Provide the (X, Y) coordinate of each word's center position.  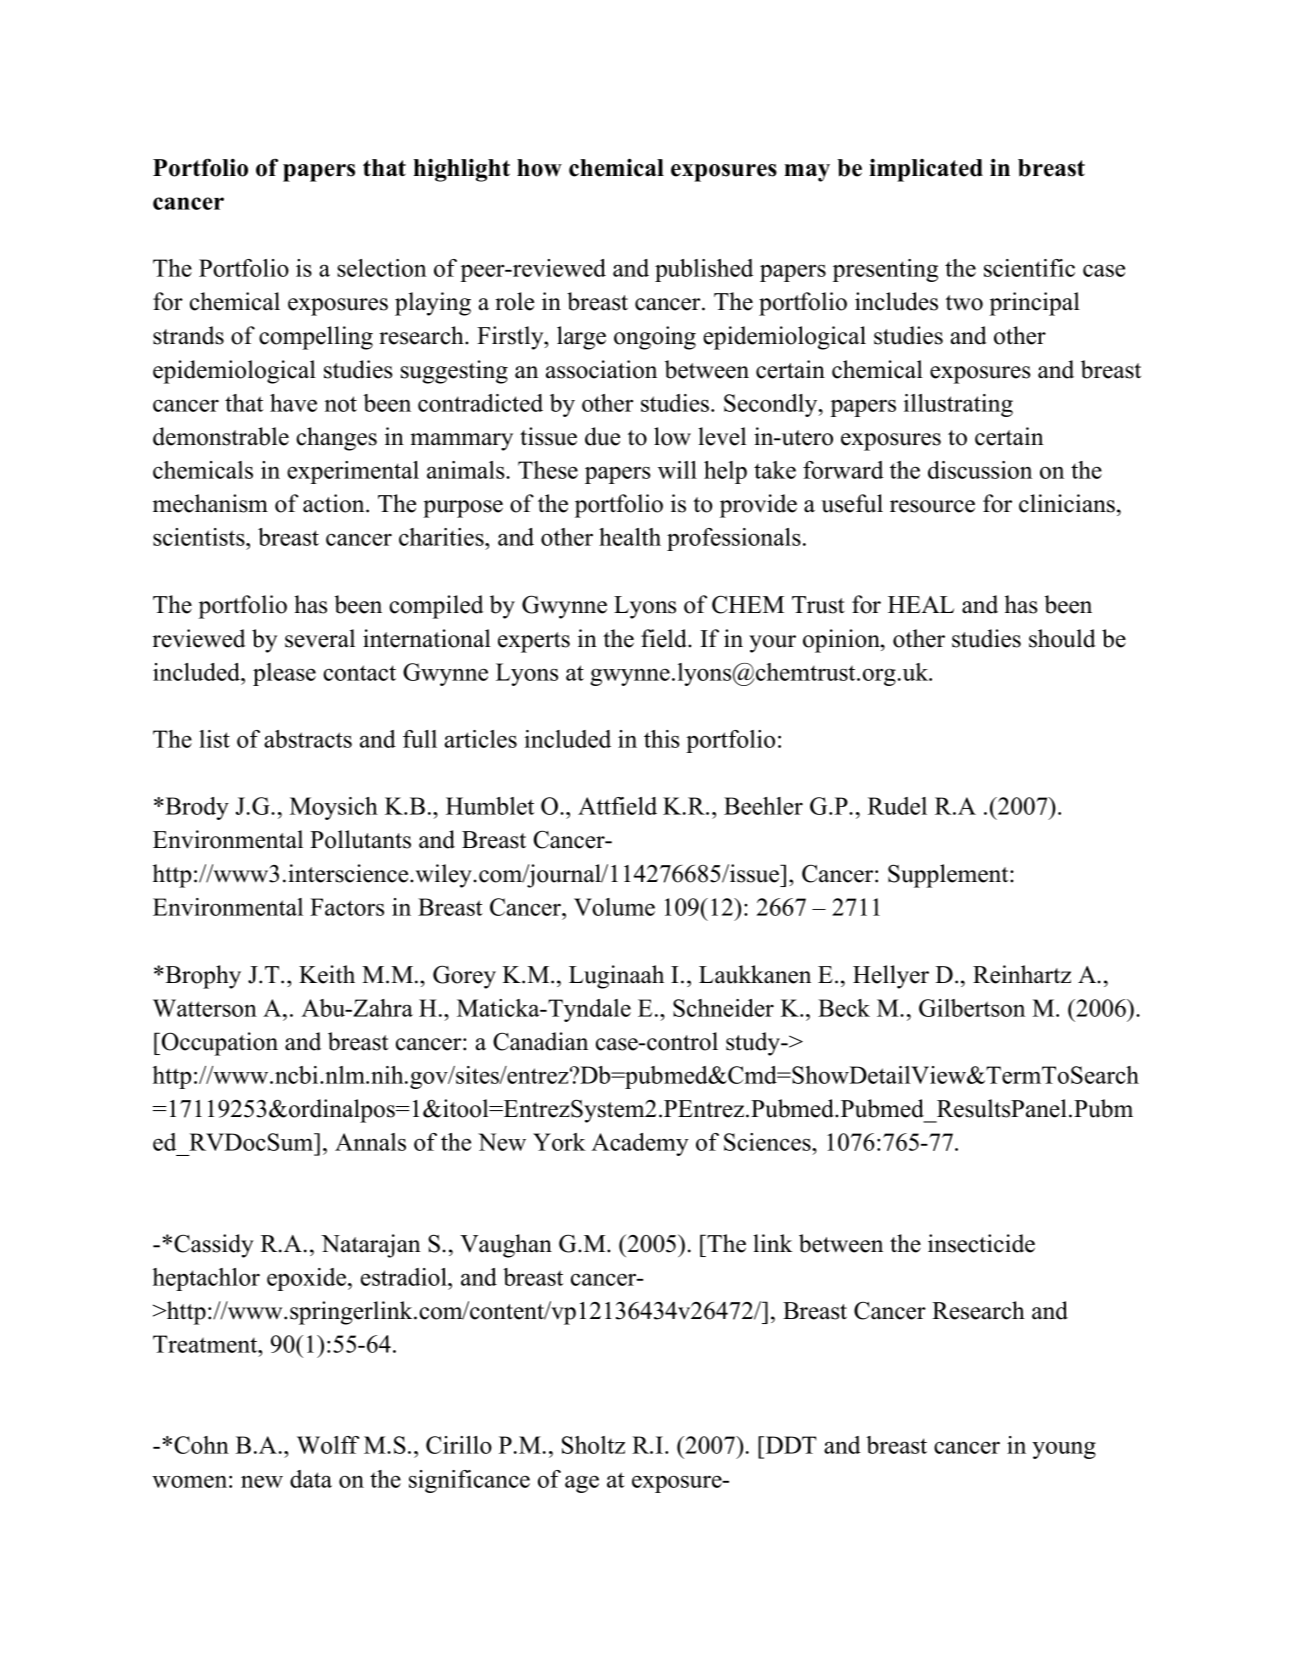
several (320, 638)
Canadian (540, 1041)
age (582, 1484)
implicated (926, 170)
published (704, 270)
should (1062, 638)
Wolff (328, 1445)
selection (382, 268)
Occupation (220, 1044)
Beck (844, 1008)
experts (534, 642)
